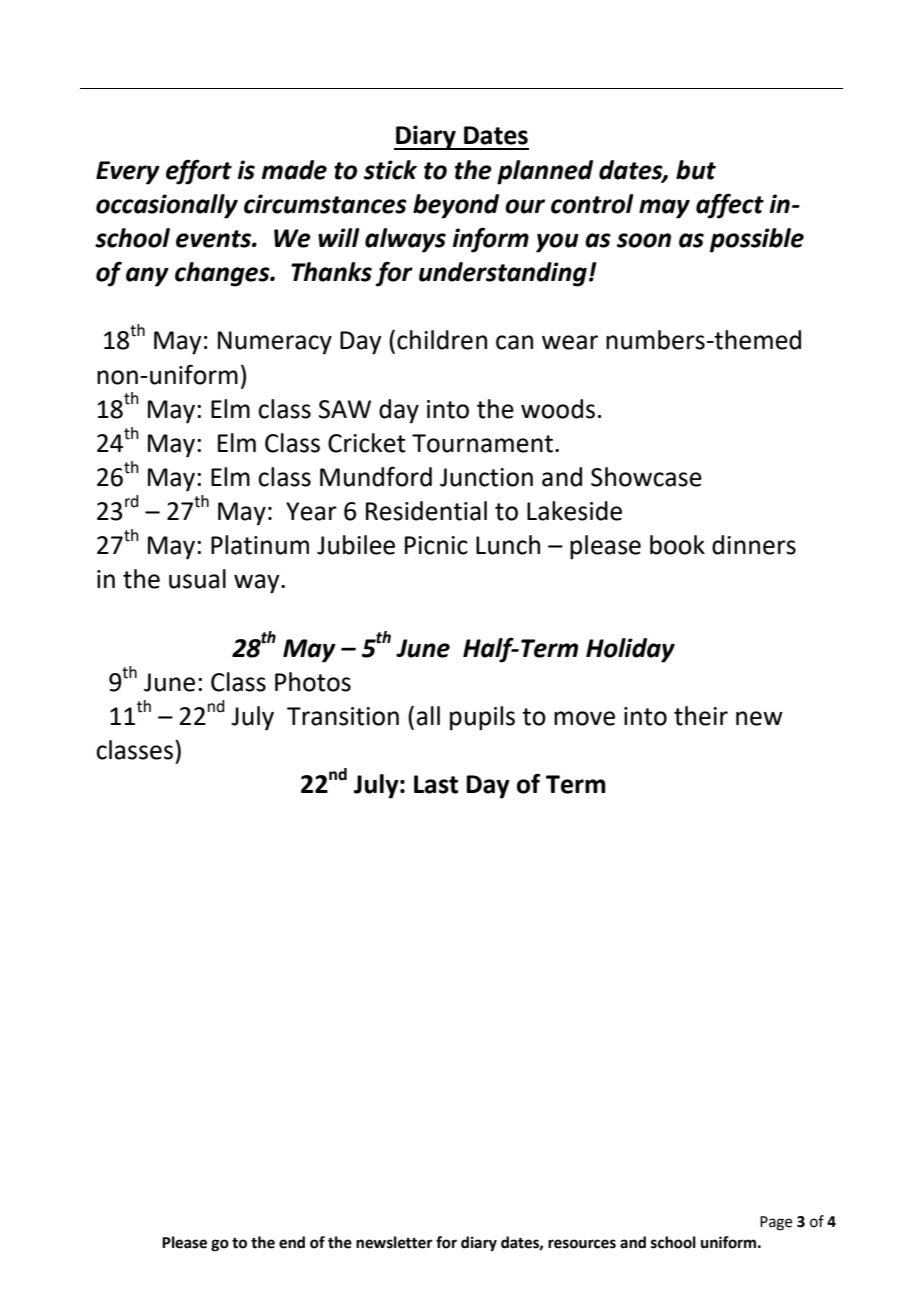  What do you see at coordinates (292, 1242) in the screenshot?
I see `end` at bounding box center [292, 1242].
